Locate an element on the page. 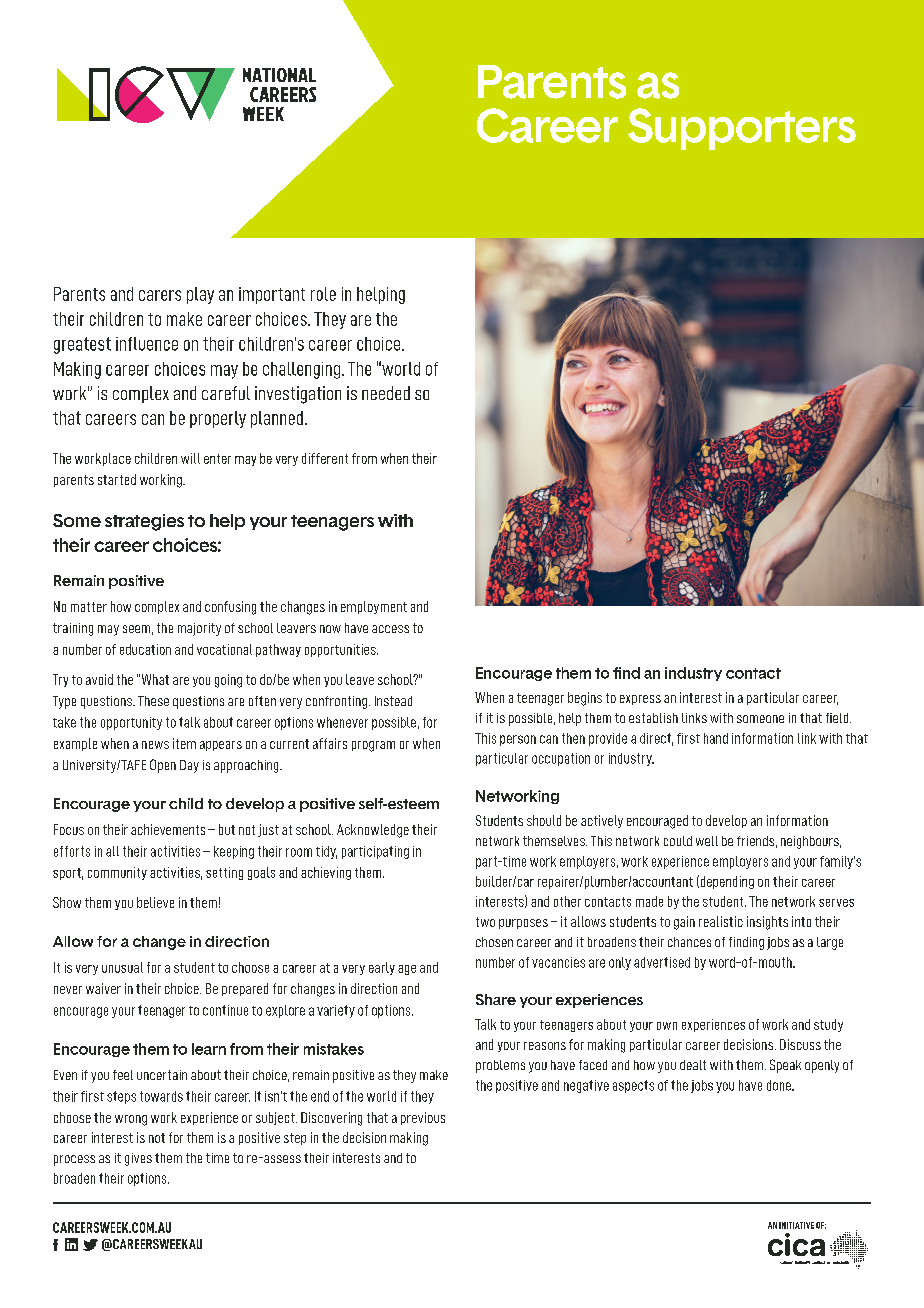 The width and height of the document is (924, 1308). gives is located at coordinates (138, 1159).
